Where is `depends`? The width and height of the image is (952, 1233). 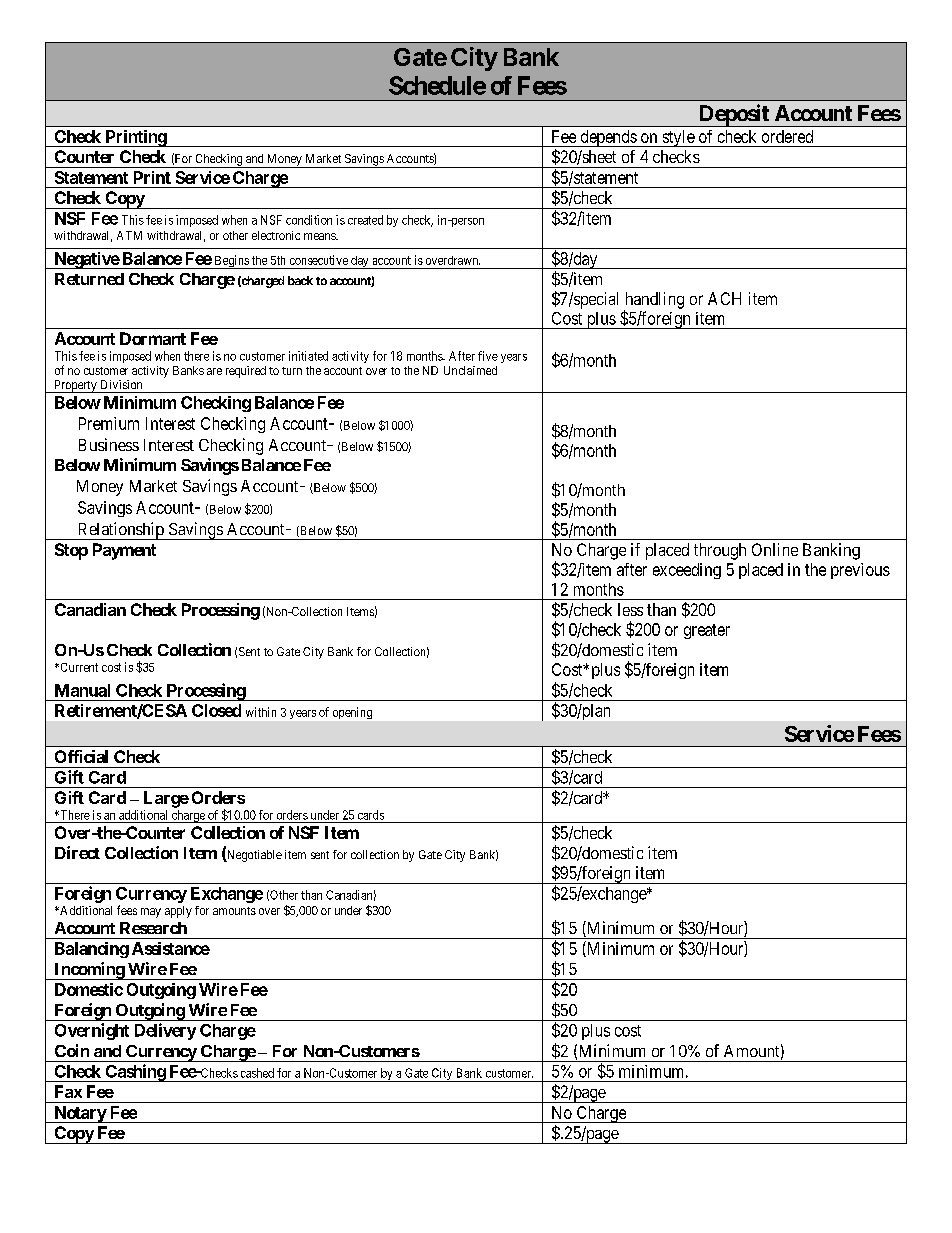 depends is located at coordinates (608, 138).
